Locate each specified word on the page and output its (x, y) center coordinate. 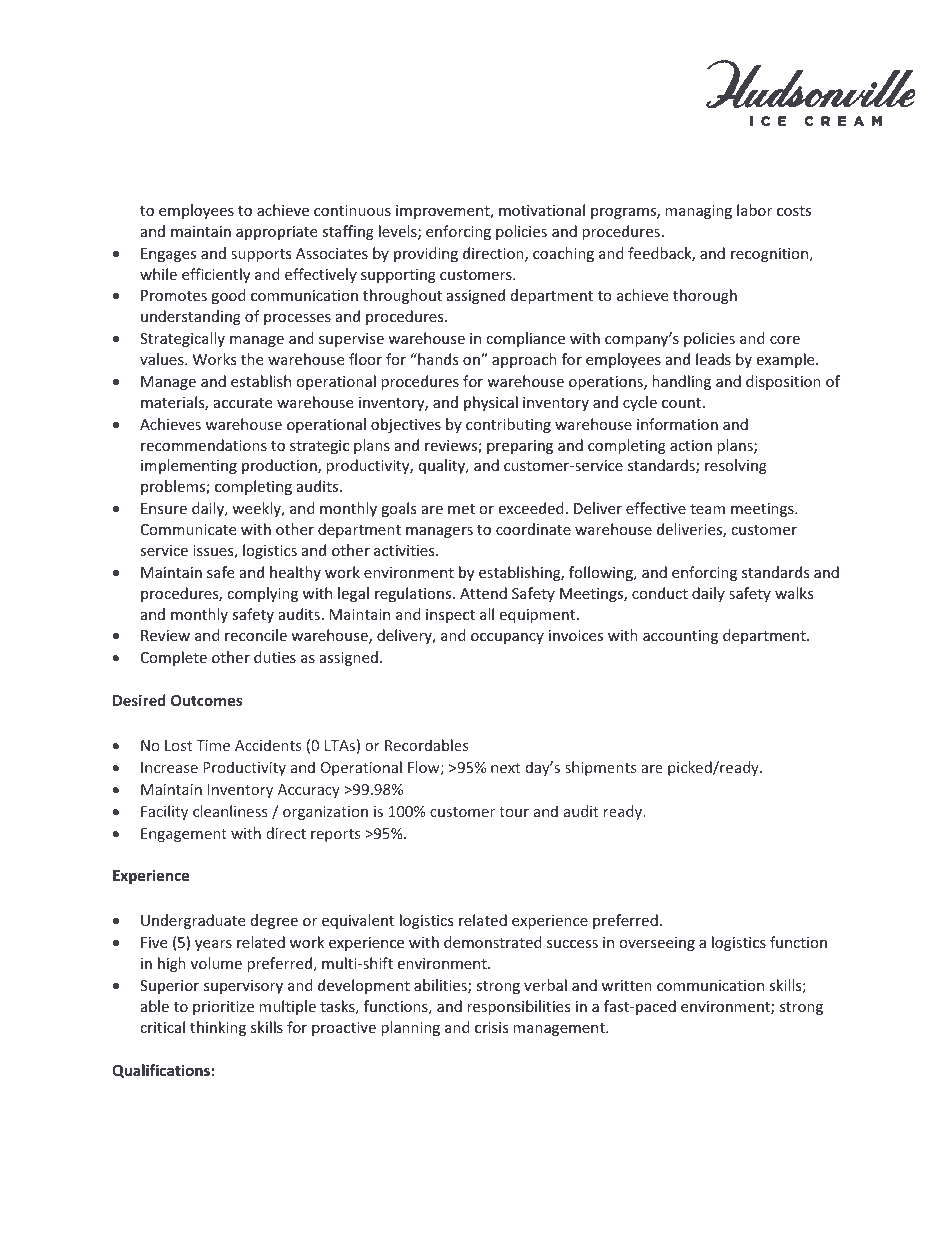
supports (261, 255)
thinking (218, 1028)
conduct (660, 593)
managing (698, 212)
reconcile (256, 635)
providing (426, 254)
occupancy (507, 638)
